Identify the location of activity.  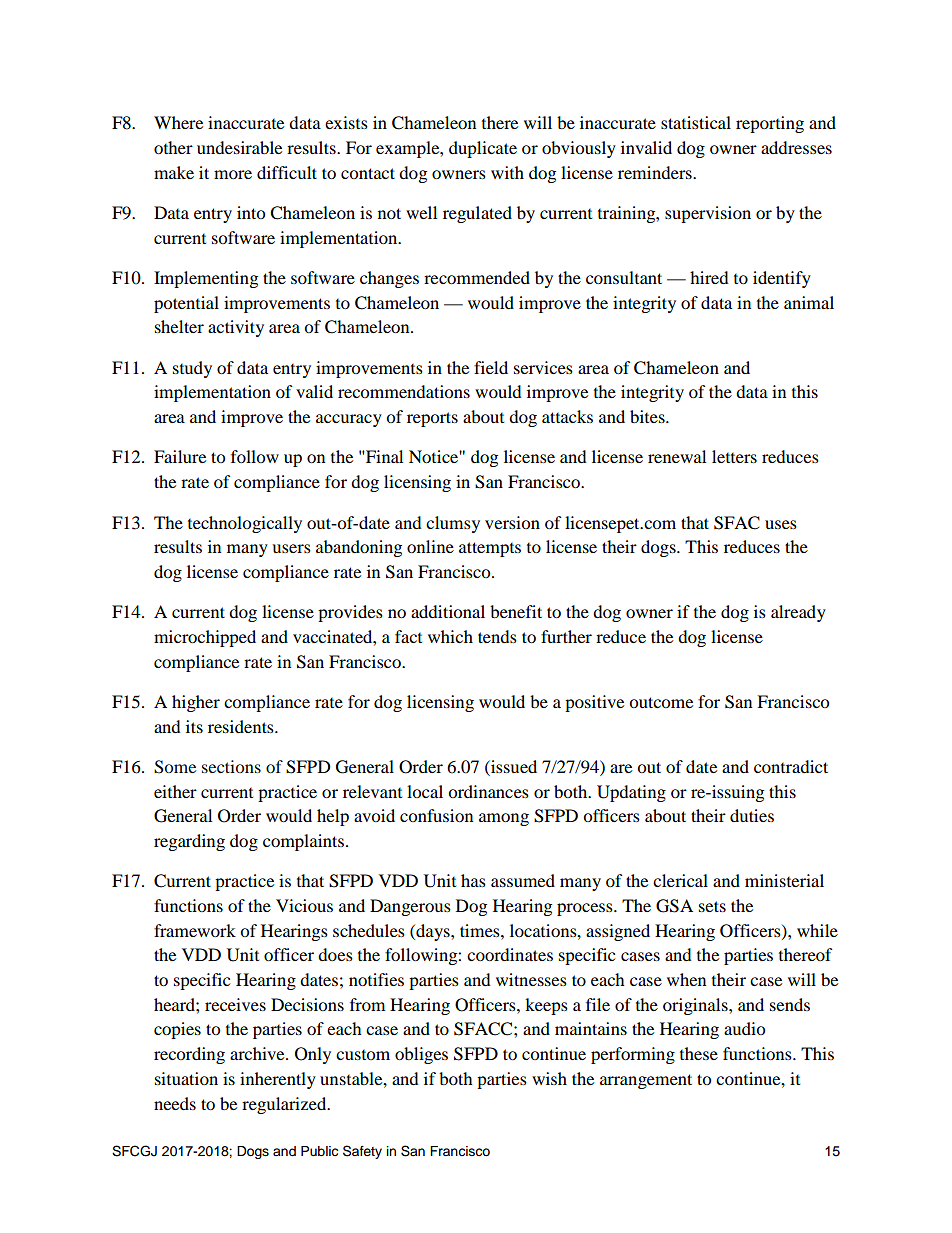
(236, 328).
